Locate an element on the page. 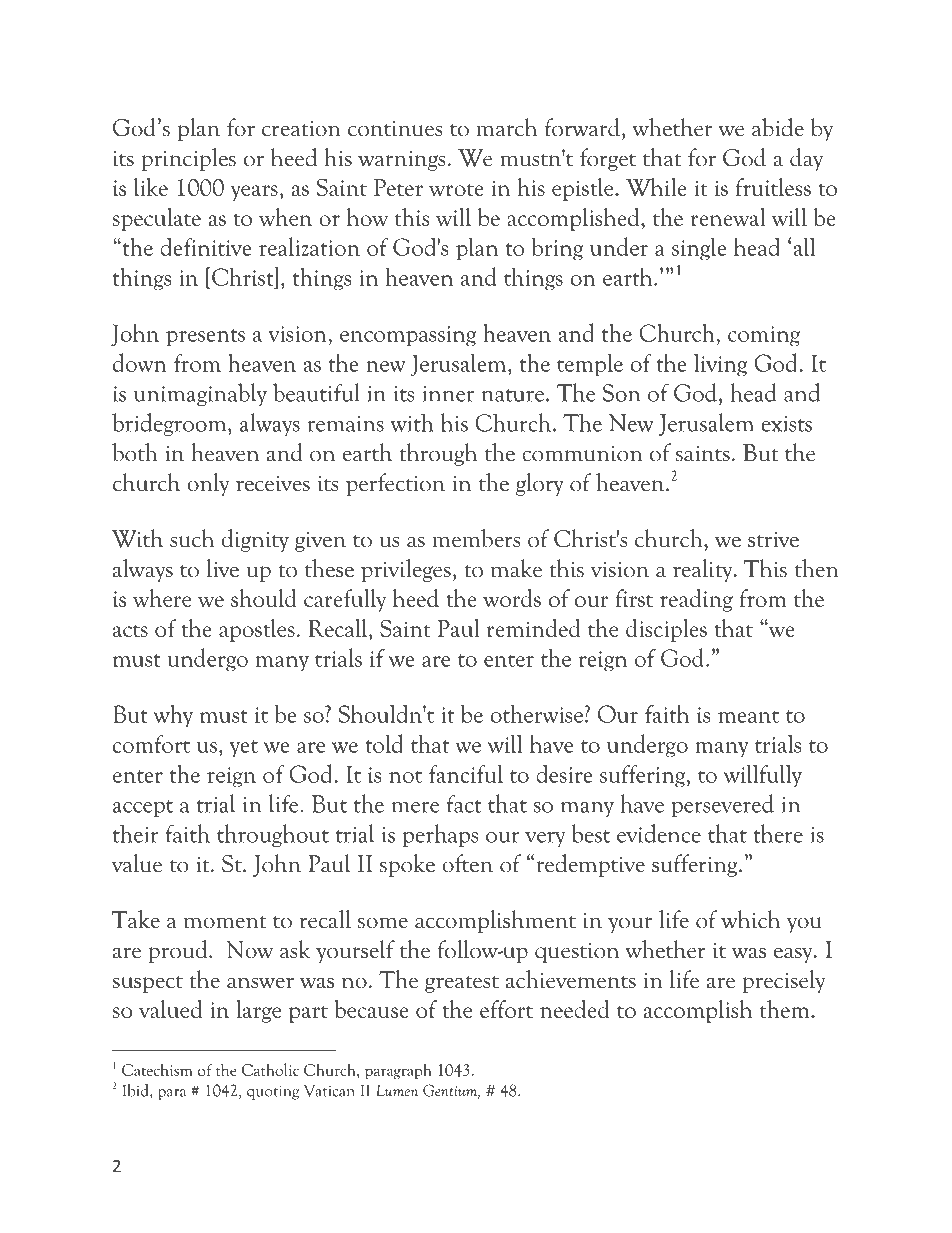 The image size is (952, 1233). presents is located at coordinates (205, 338).
